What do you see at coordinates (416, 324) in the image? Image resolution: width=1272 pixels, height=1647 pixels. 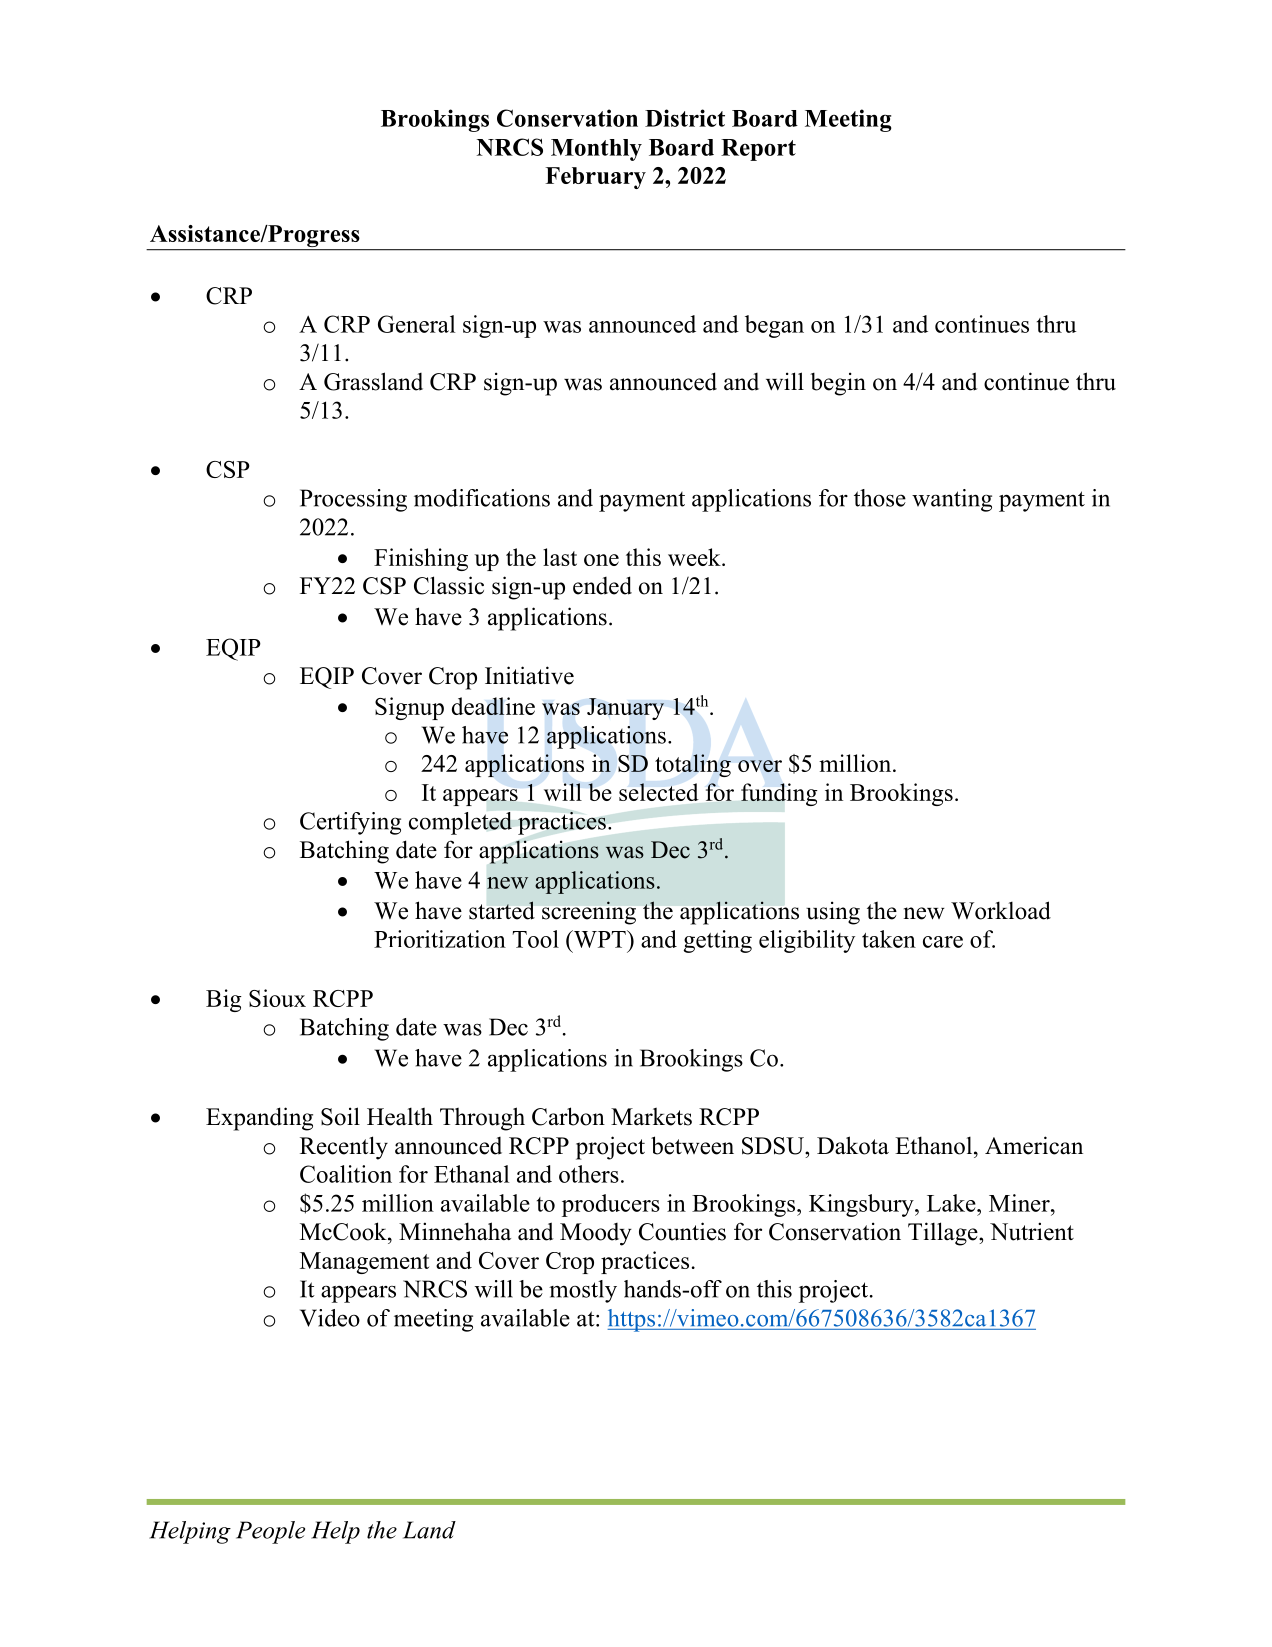 I see `General` at bounding box center [416, 324].
